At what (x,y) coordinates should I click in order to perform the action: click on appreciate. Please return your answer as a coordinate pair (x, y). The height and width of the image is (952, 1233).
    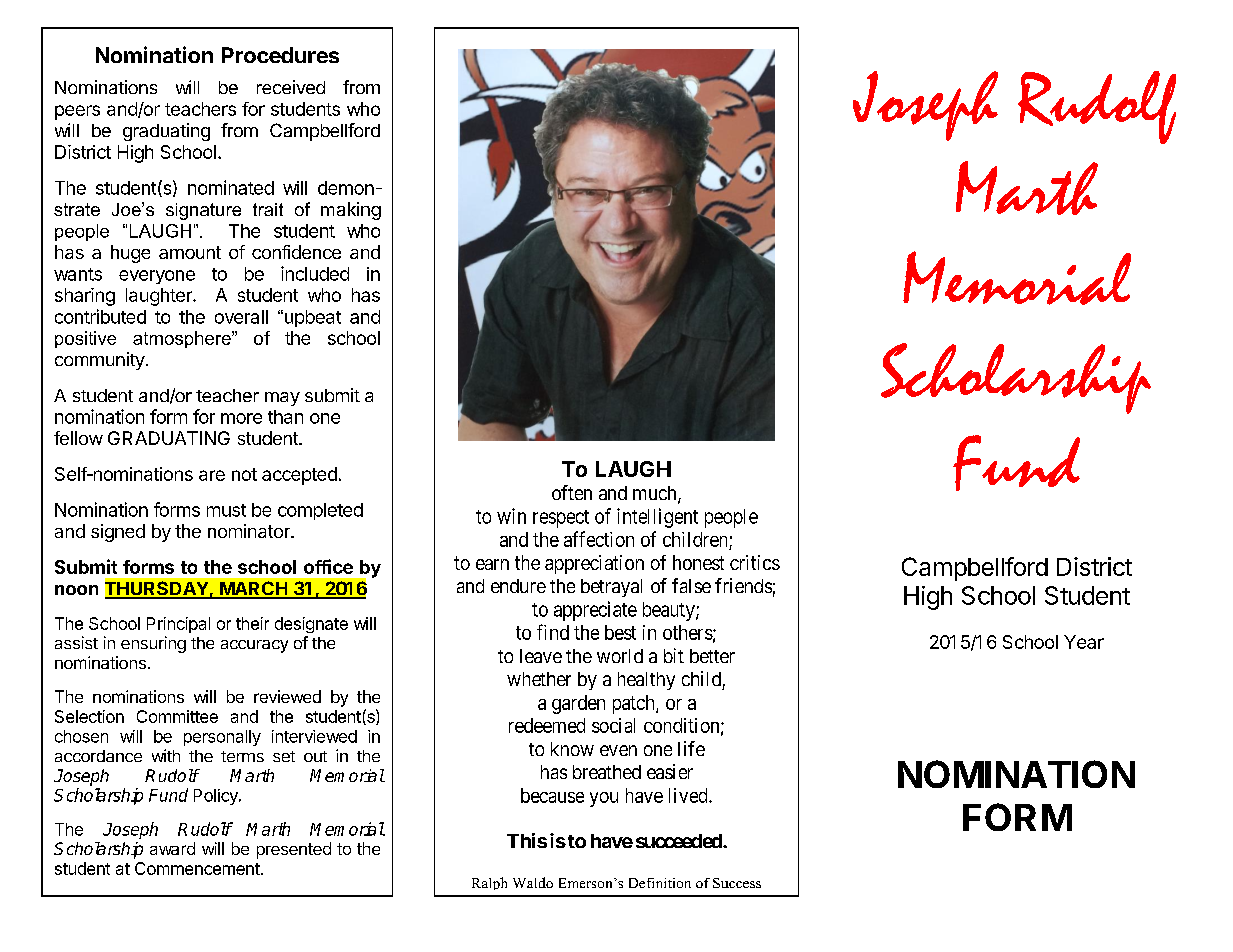
    Looking at the image, I should click on (595, 611).
